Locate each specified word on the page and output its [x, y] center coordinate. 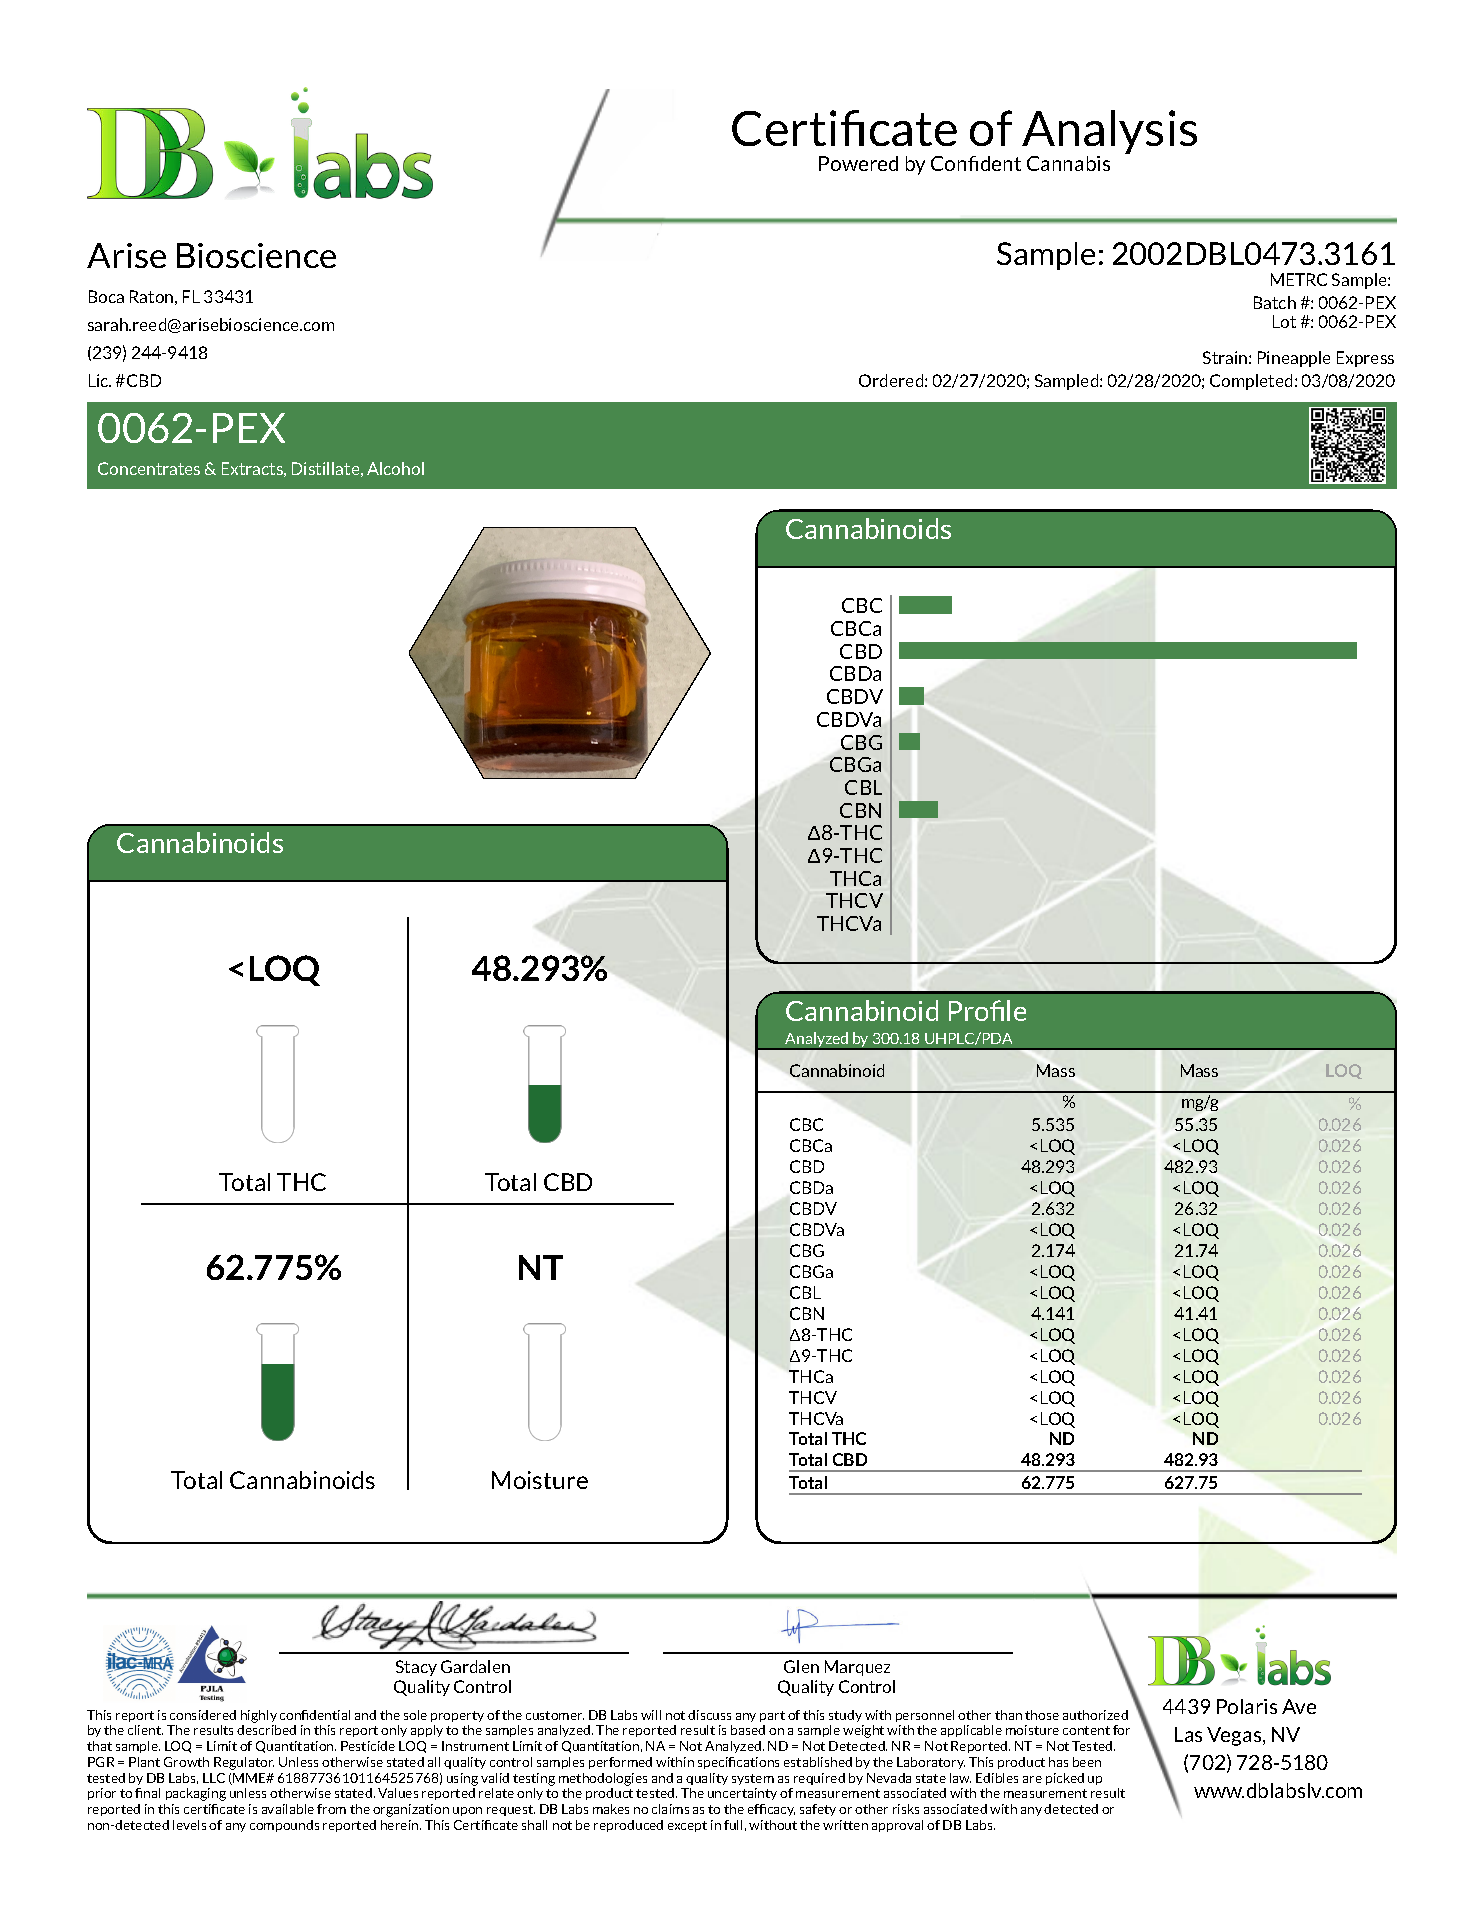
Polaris [1247, 1706]
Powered [858, 163]
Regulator [244, 1763]
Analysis [1109, 134]
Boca [106, 296]
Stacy [416, 1668]
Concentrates [149, 468]
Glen [801, 1666]
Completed [1251, 382]
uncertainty [742, 1794]
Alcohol [395, 468]
